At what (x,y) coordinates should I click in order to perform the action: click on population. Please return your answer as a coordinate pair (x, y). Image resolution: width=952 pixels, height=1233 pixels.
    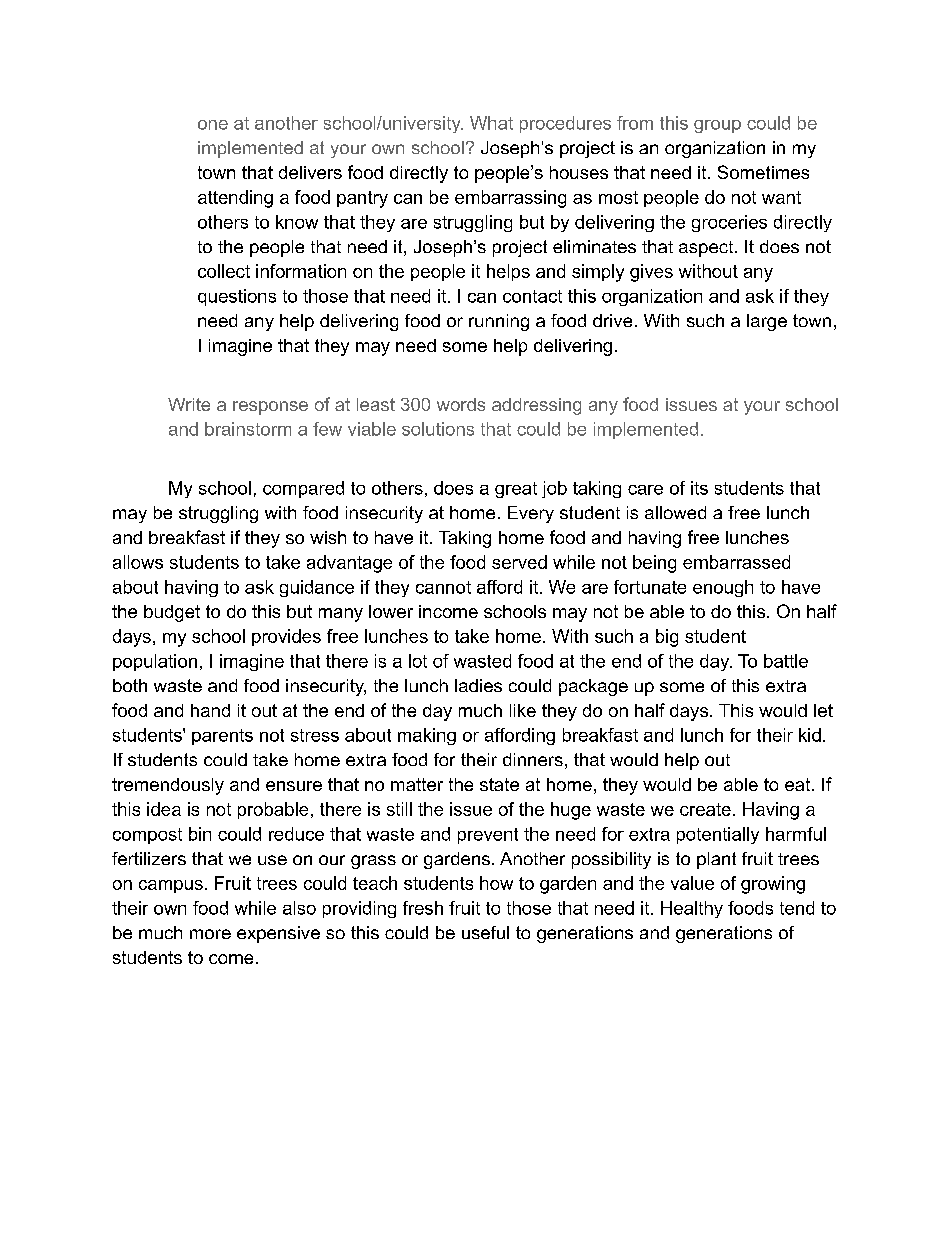
    Looking at the image, I should click on (155, 662).
